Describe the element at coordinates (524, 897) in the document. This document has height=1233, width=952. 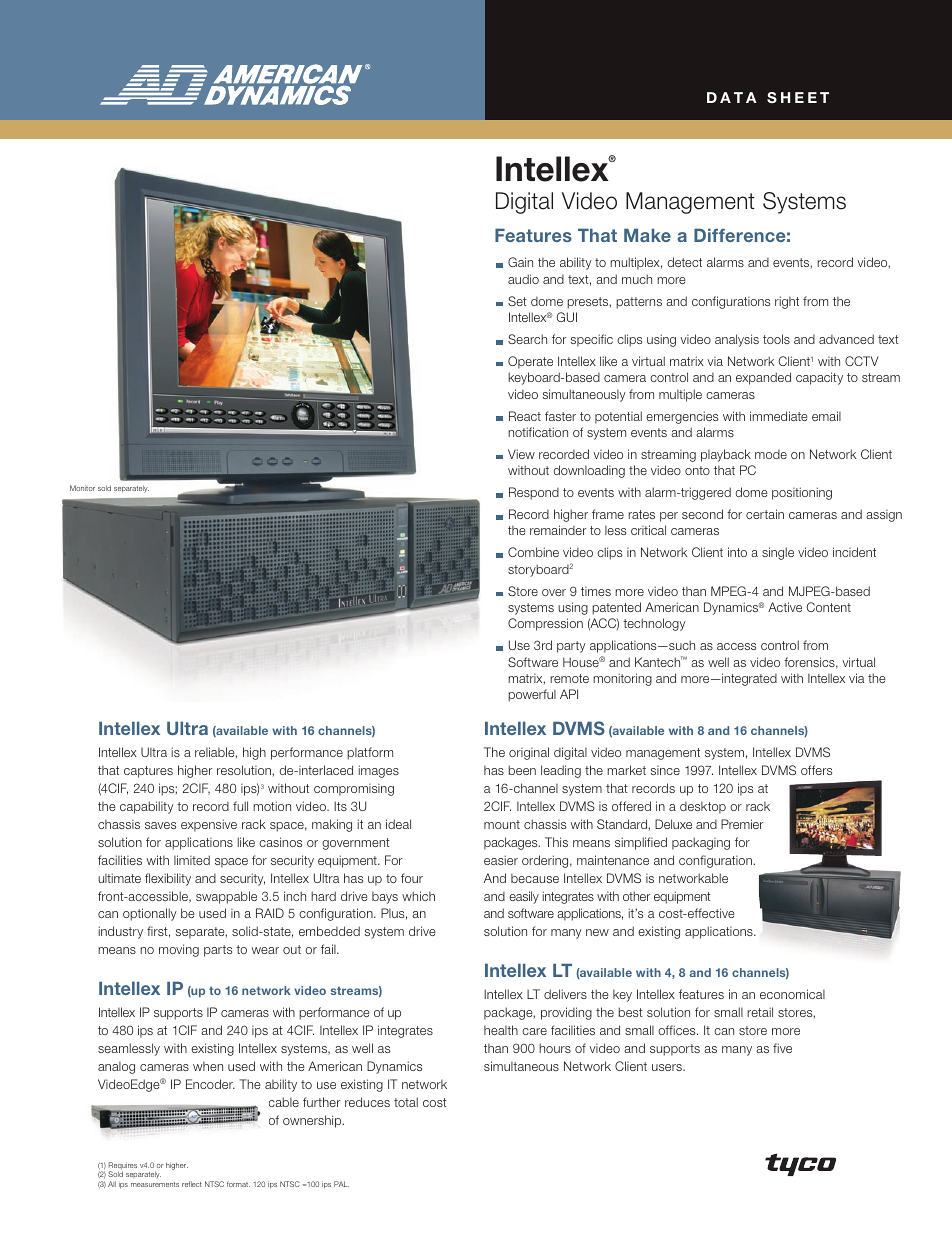
I see `easily` at that location.
